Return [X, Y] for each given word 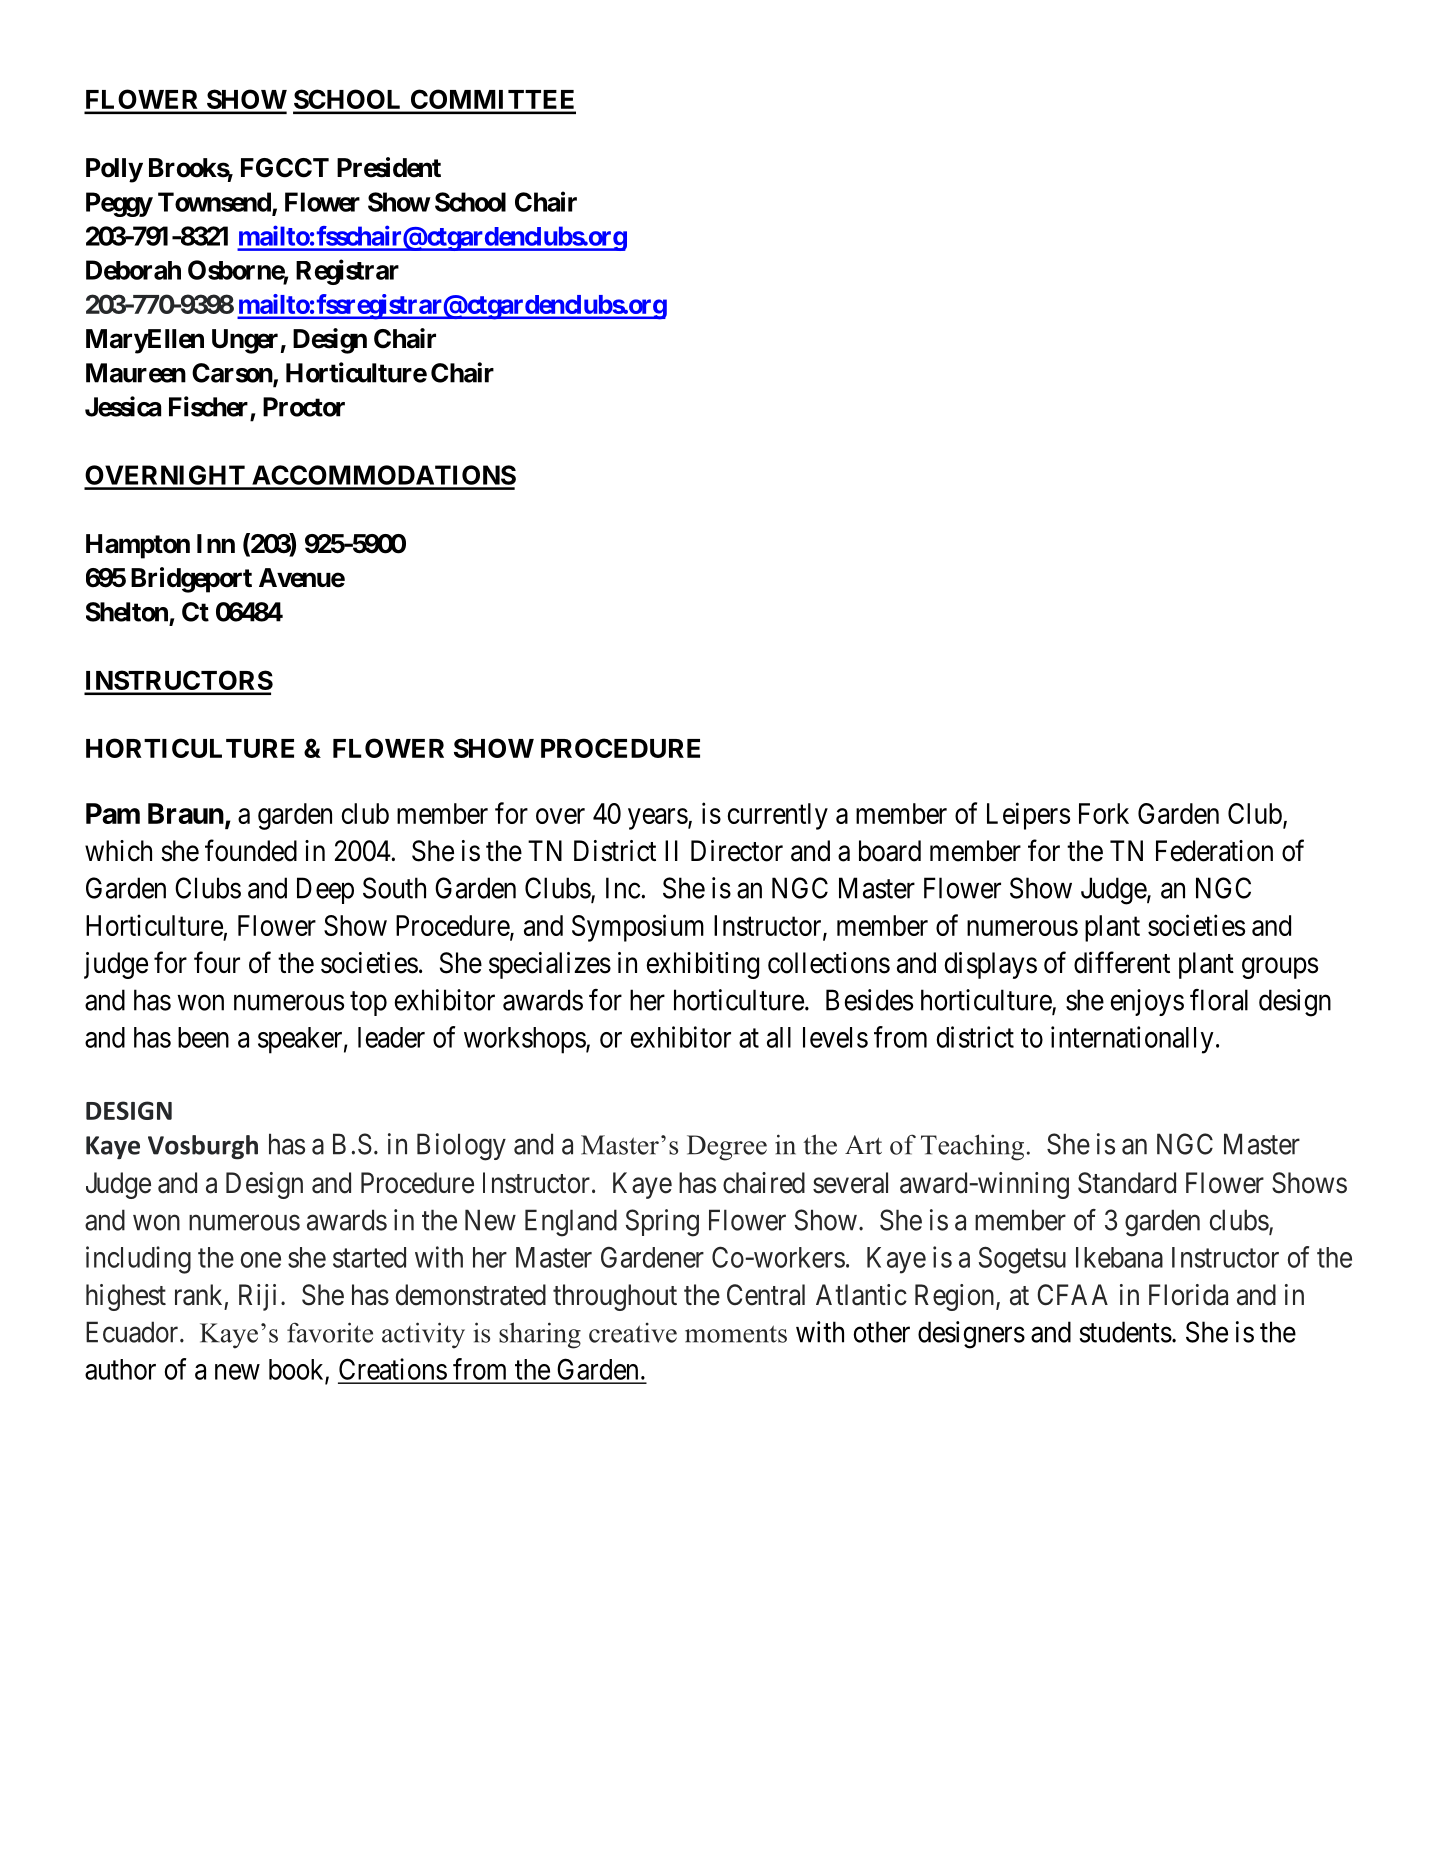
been [203, 1037]
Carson [233, 374]
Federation [1214, 851]
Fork [1104, 813]
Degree [727, 1148]
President [389, 167]
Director [737, 851]
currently [778, 816]
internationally [1132, 1040]
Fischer [208, 406]
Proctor [304, 407]
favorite [330, 1332]
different [1122, 962]
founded [251, 850]
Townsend [215, 203]
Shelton [127, 612]
